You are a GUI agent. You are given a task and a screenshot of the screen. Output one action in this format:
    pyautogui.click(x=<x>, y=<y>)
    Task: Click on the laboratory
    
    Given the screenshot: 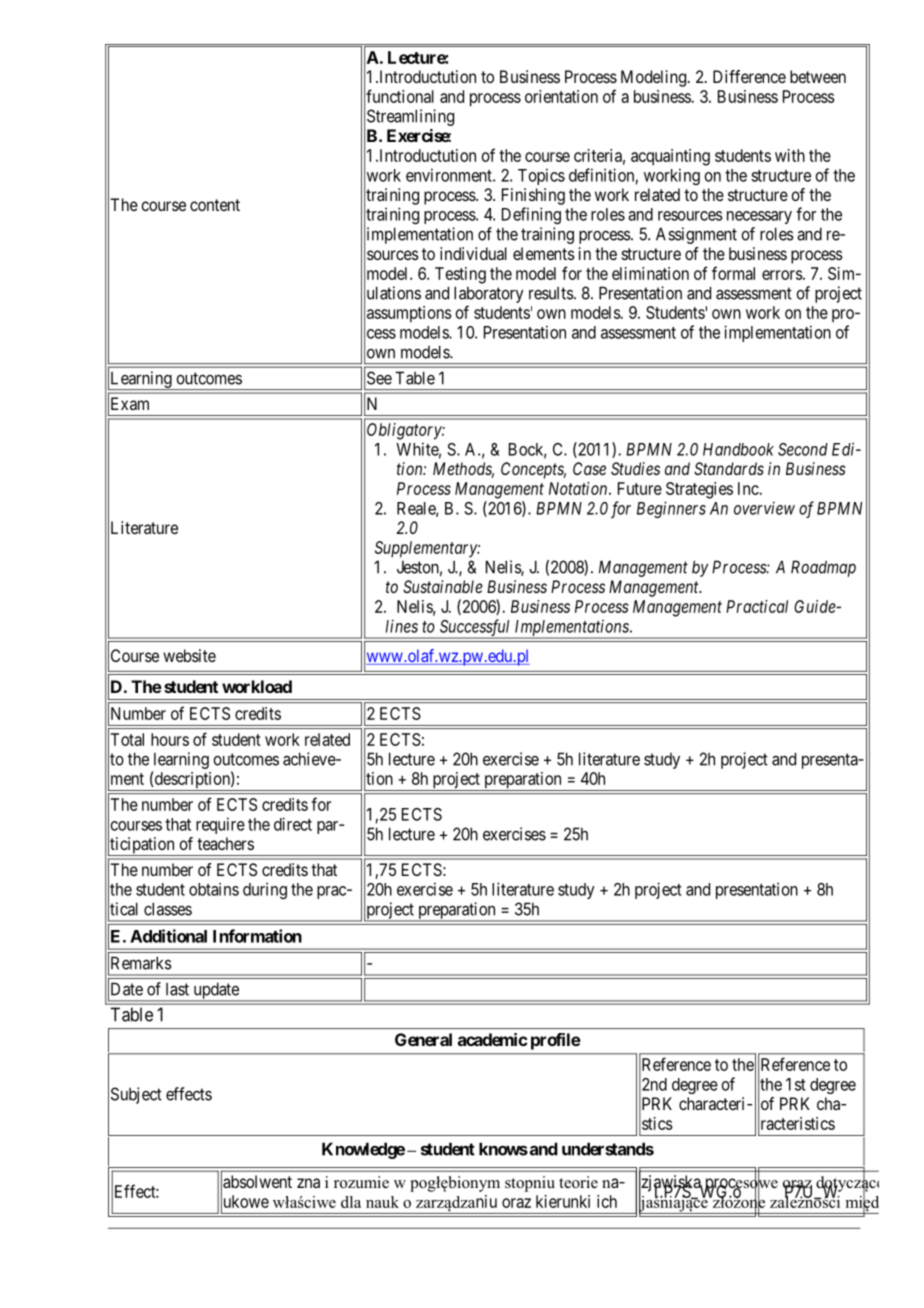 What is the action you would take?
    pyautogui.click(x=489, y=294)
